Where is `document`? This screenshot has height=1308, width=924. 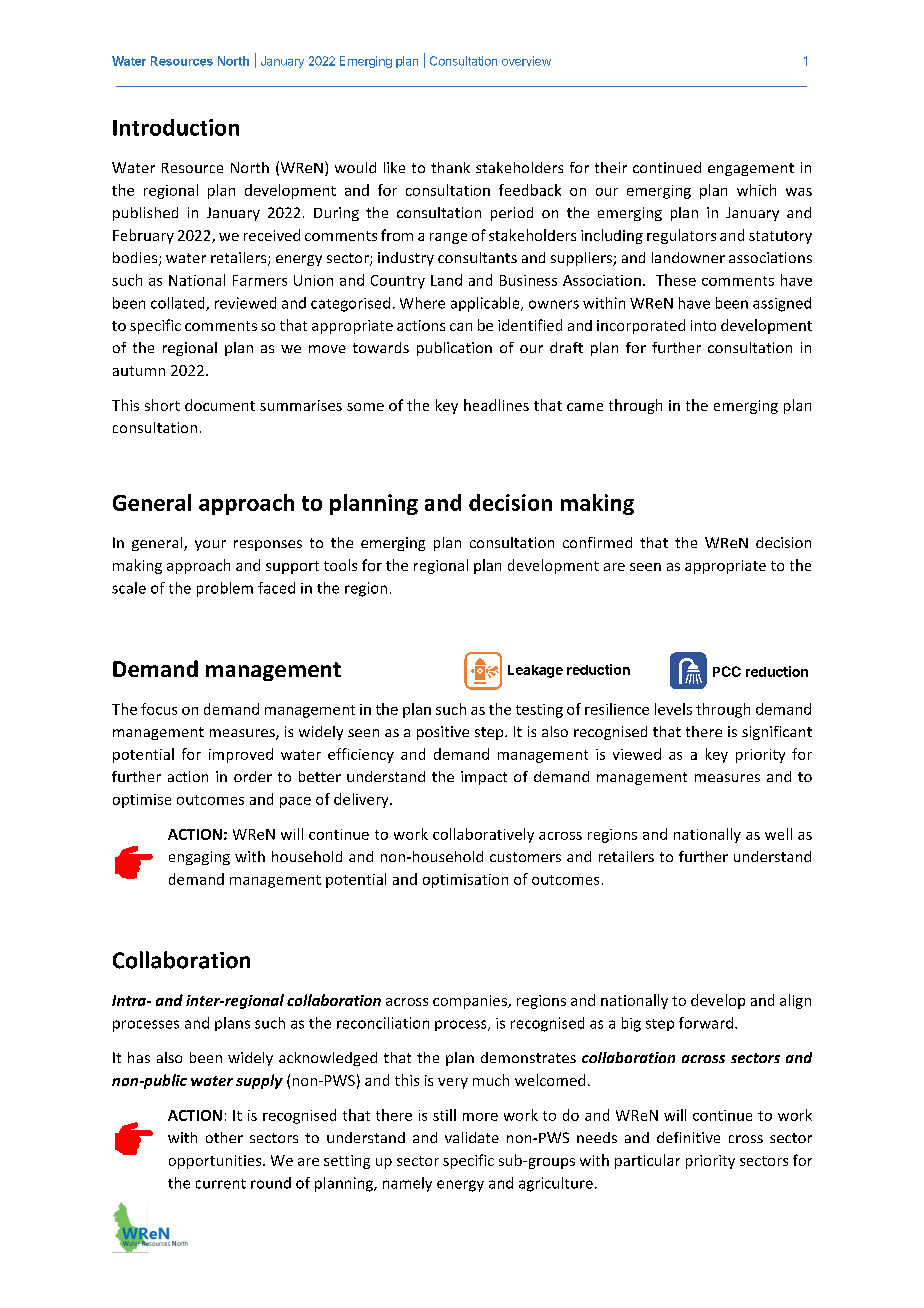 document is located at coordinates (220, 405).
